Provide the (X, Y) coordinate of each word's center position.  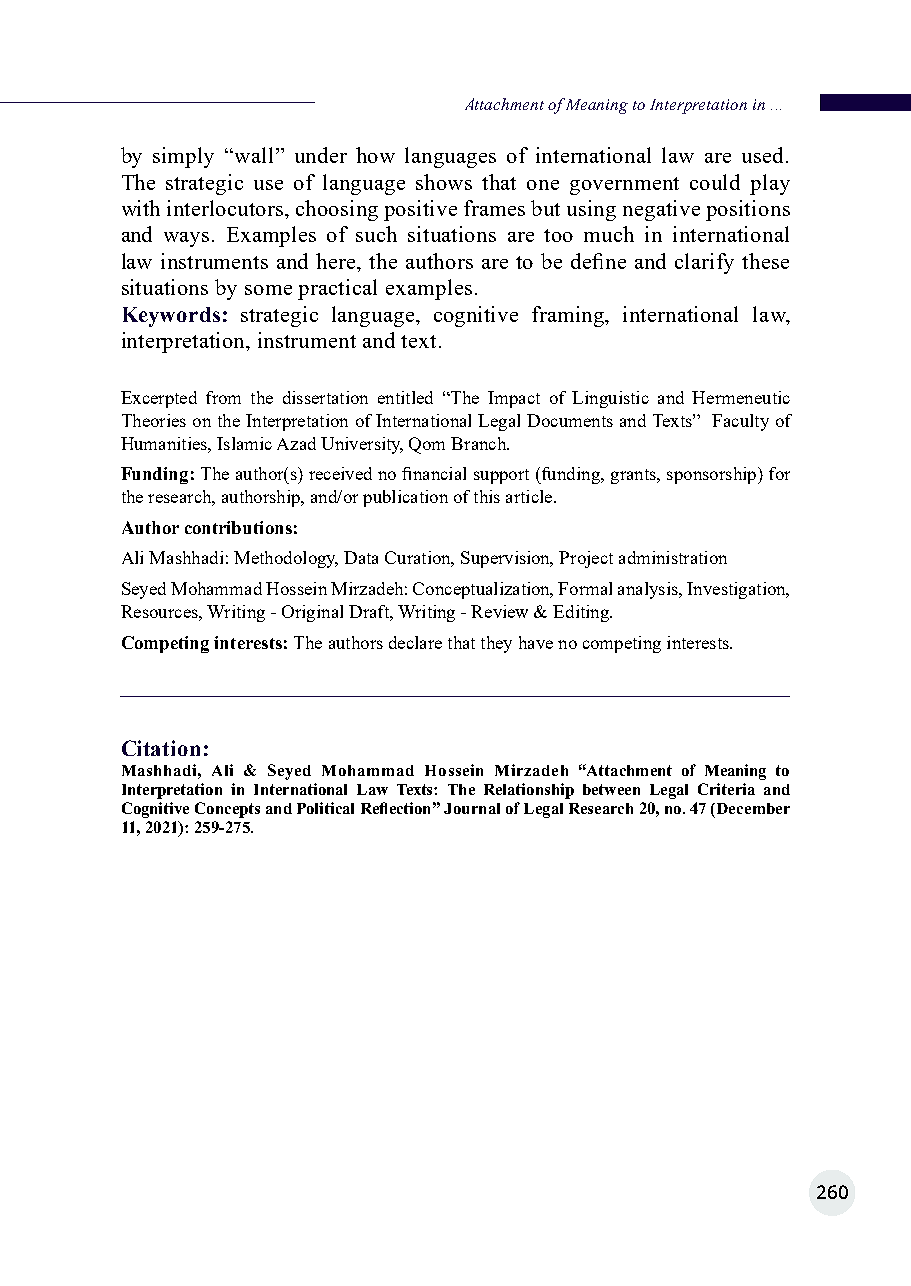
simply (183, 157)
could (715, 182)
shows (444, 182)
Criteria (726, 789)
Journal (472, 808)
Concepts (227, 810)
